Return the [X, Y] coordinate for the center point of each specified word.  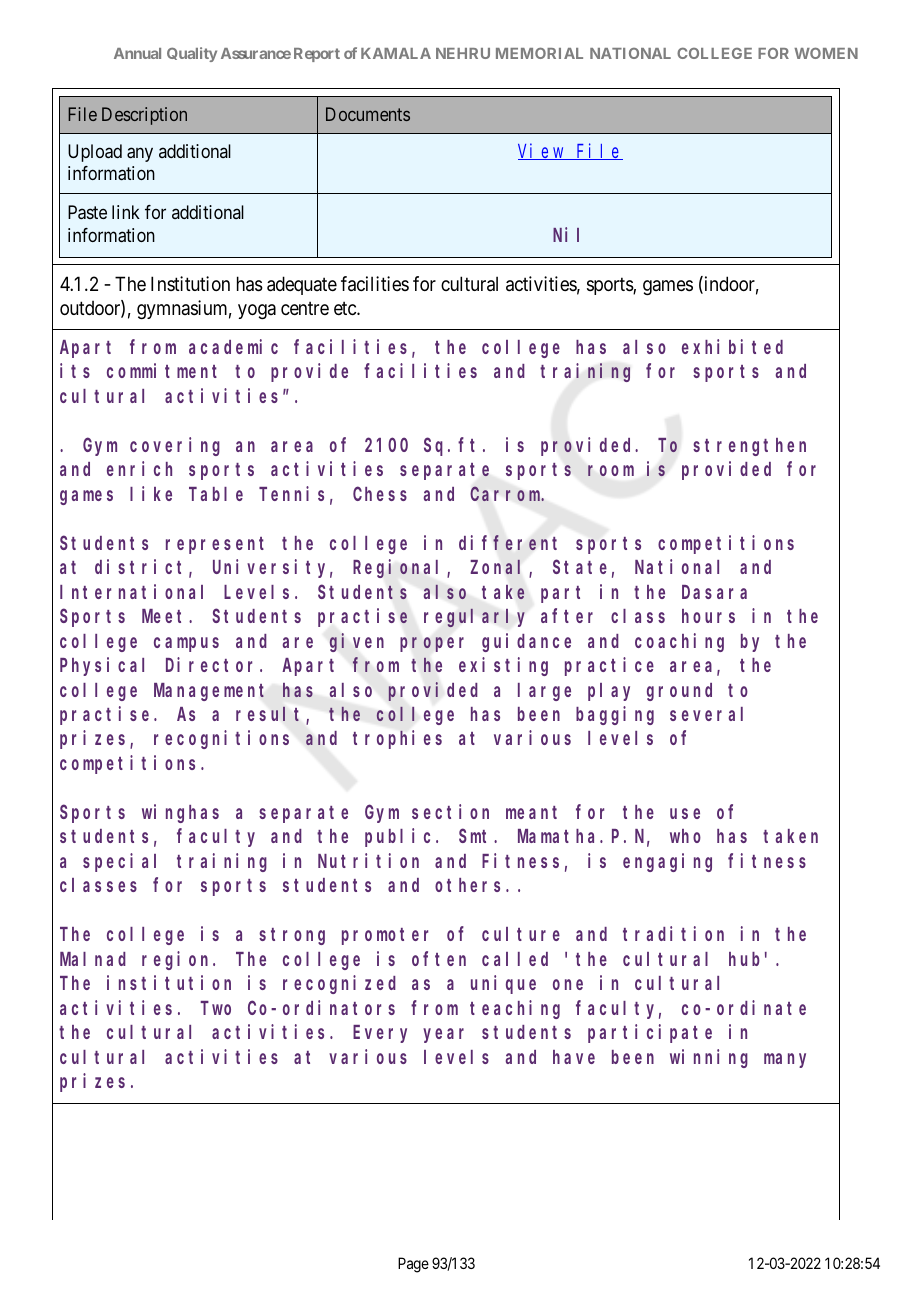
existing [503, 666]
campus [186, 644]
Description [144, 116]
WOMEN [826, 53]
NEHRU [463, 53]
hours [708, 616]
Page [413, 1265]
